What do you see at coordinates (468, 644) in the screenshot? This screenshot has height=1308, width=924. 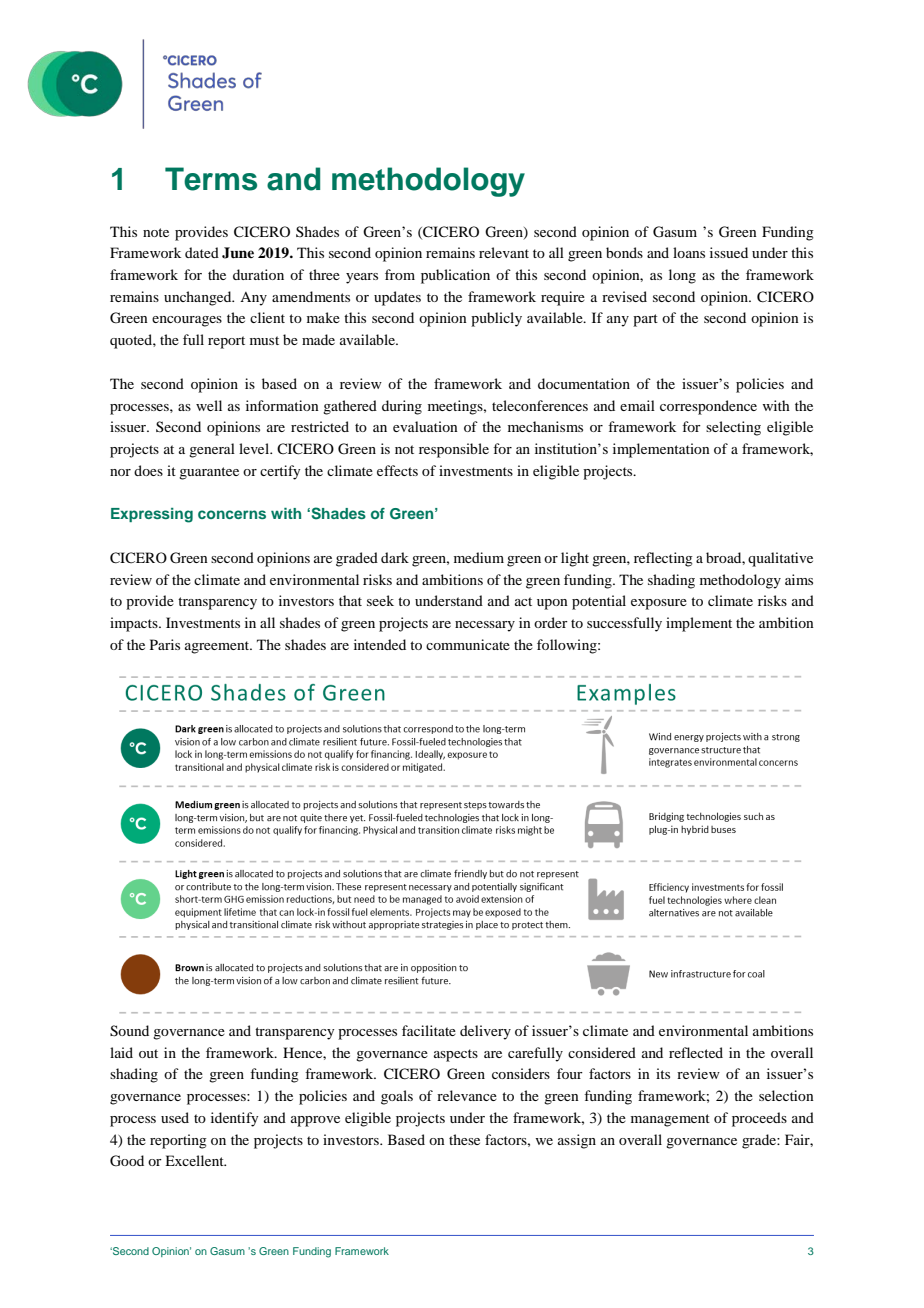 I see `communicate` at bounding box center [468, 644].
